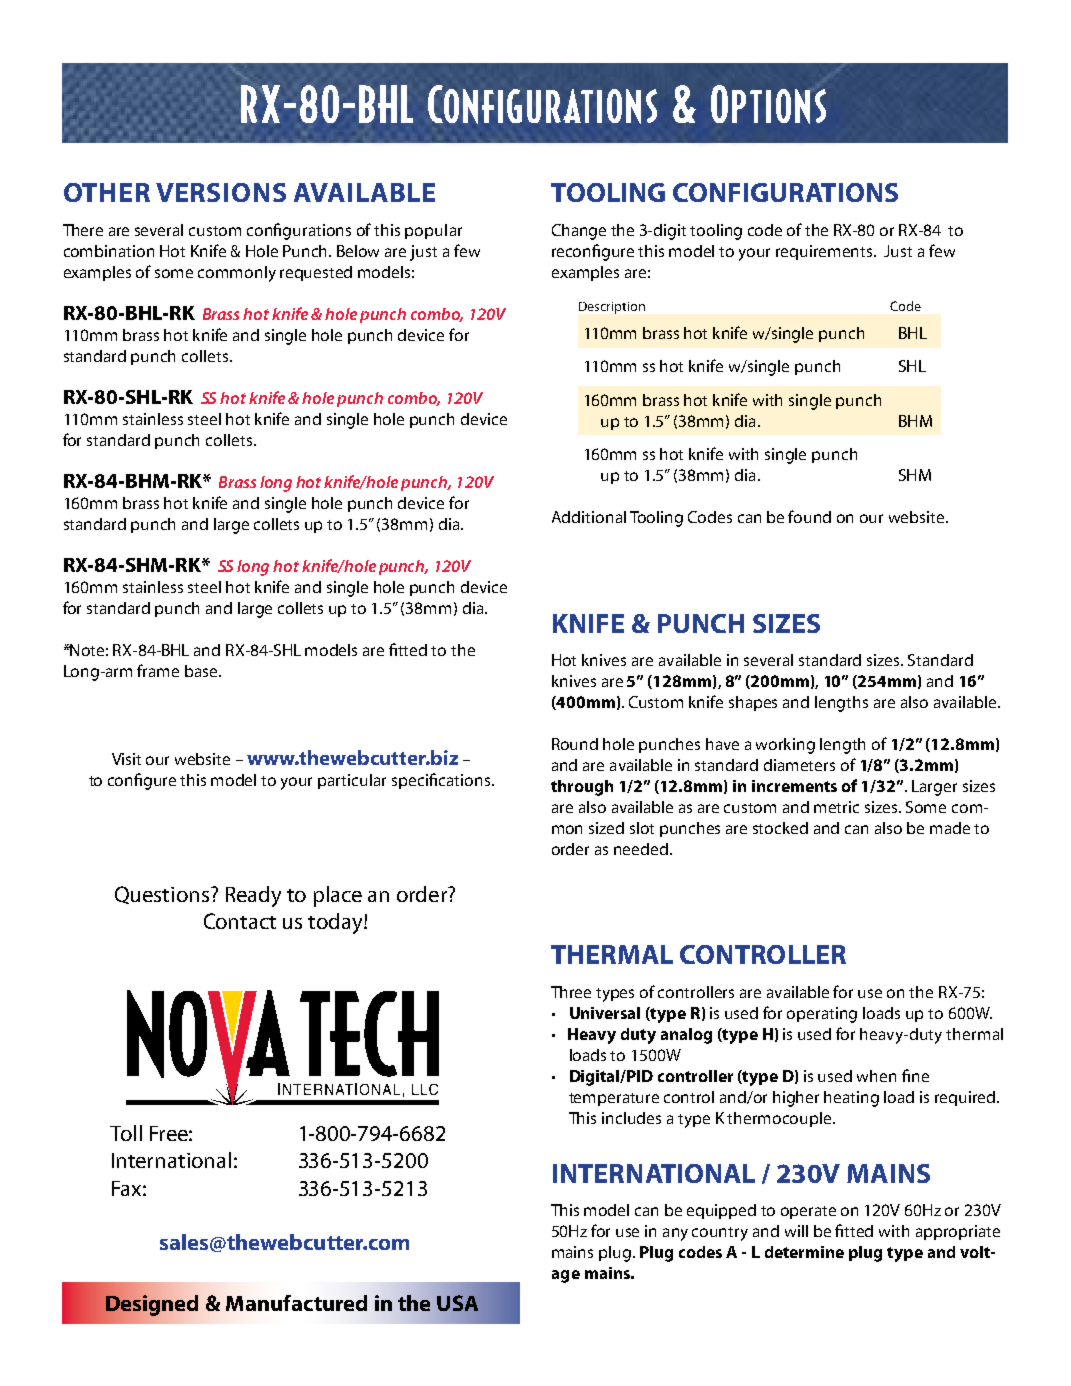  I want to click on Designed, so click(152, 1305).
